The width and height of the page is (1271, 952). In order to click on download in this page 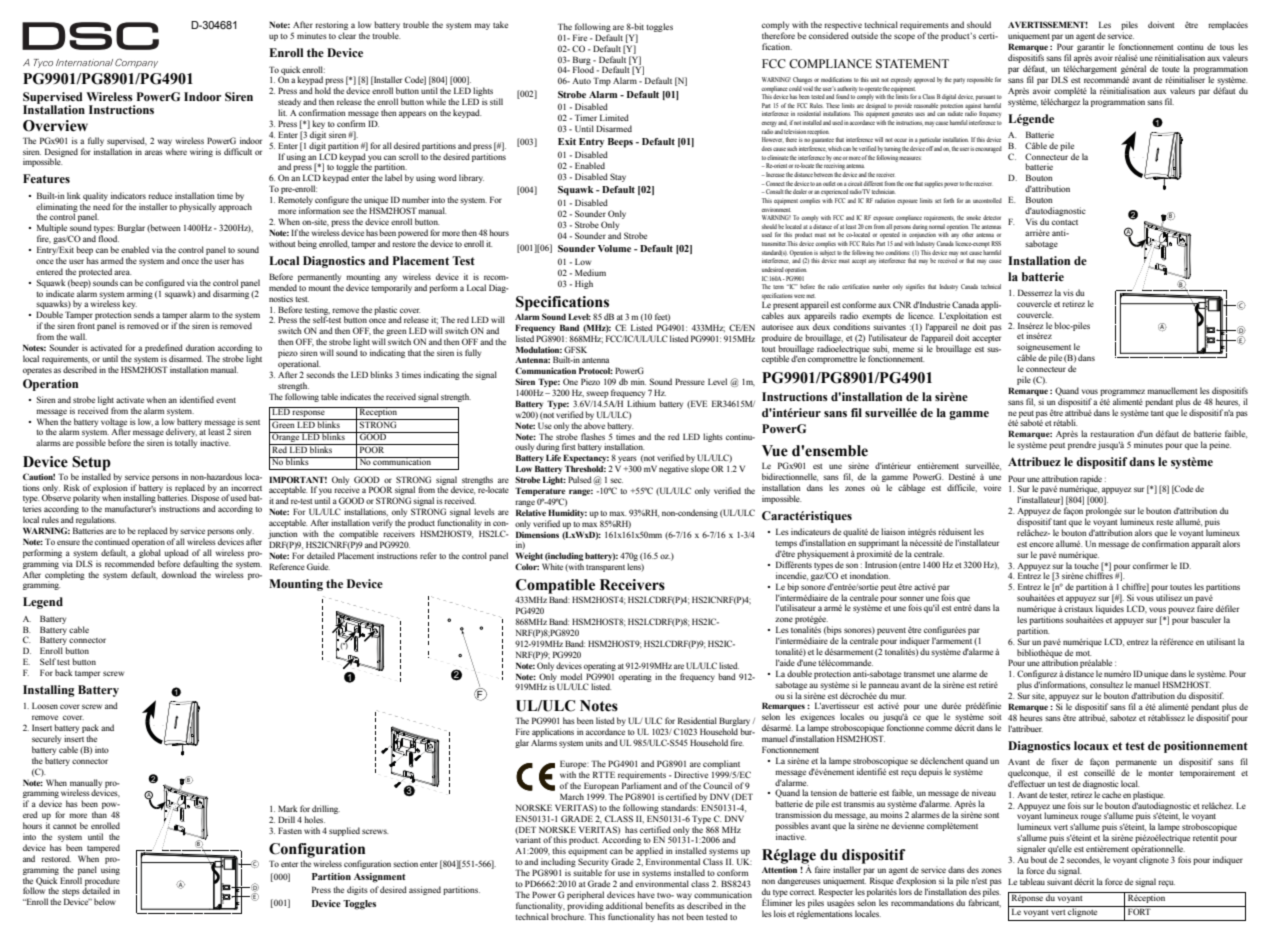, I will do `click(179, 574)`.
